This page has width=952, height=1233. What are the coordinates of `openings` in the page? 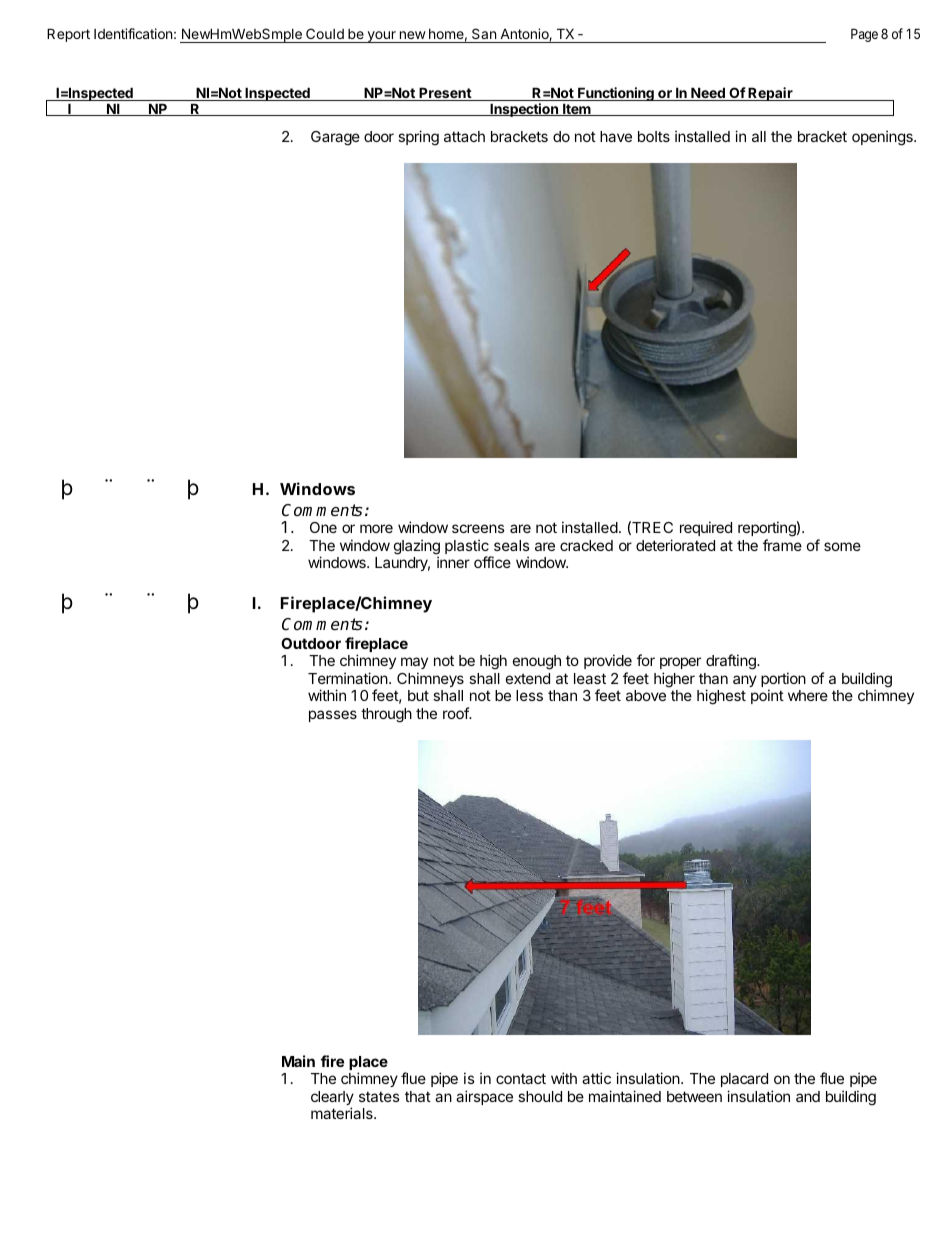 It's located at (883, 138).
